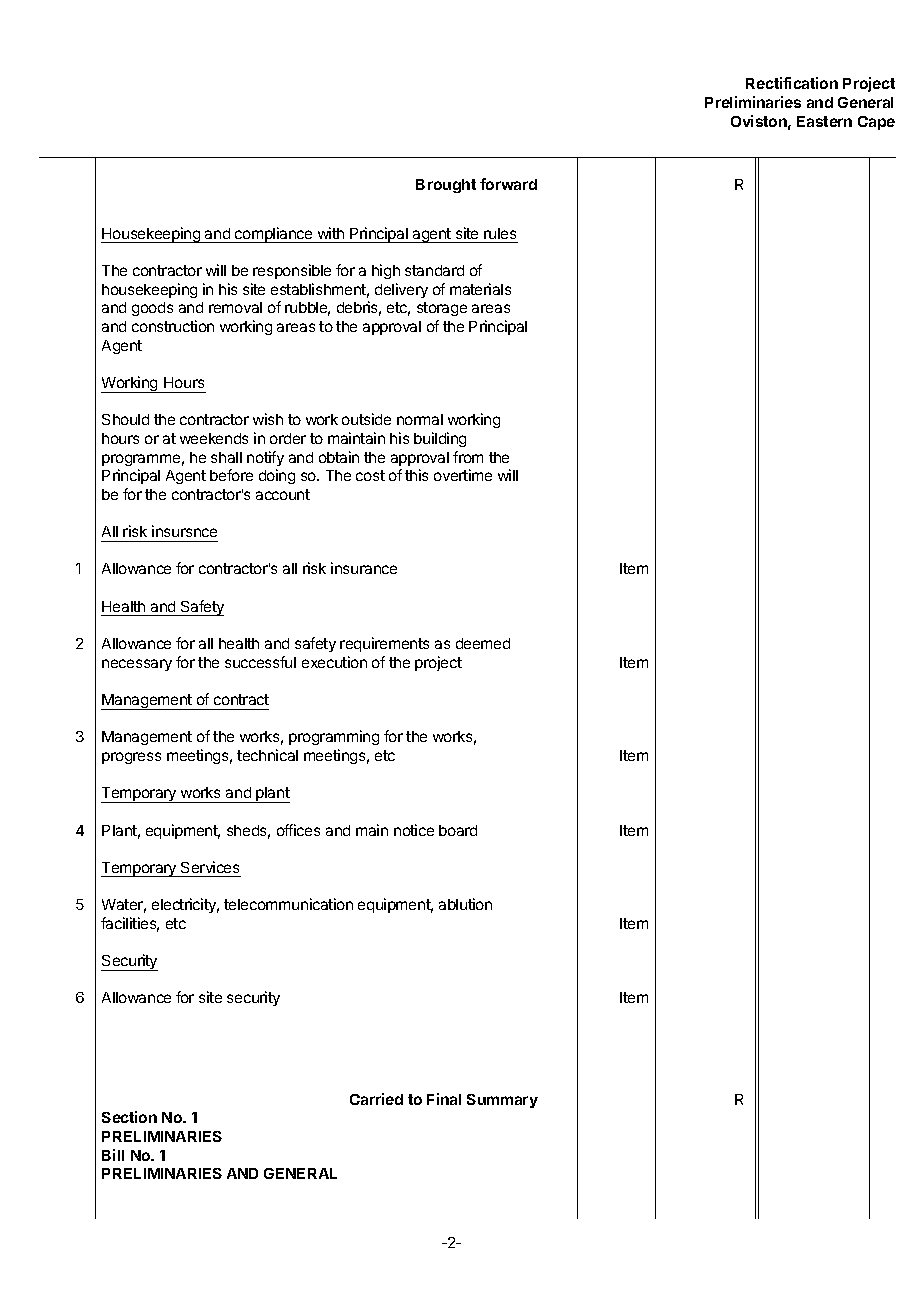 The image size is (924, 1308). I want to click on Final, so click(444, 1099).
